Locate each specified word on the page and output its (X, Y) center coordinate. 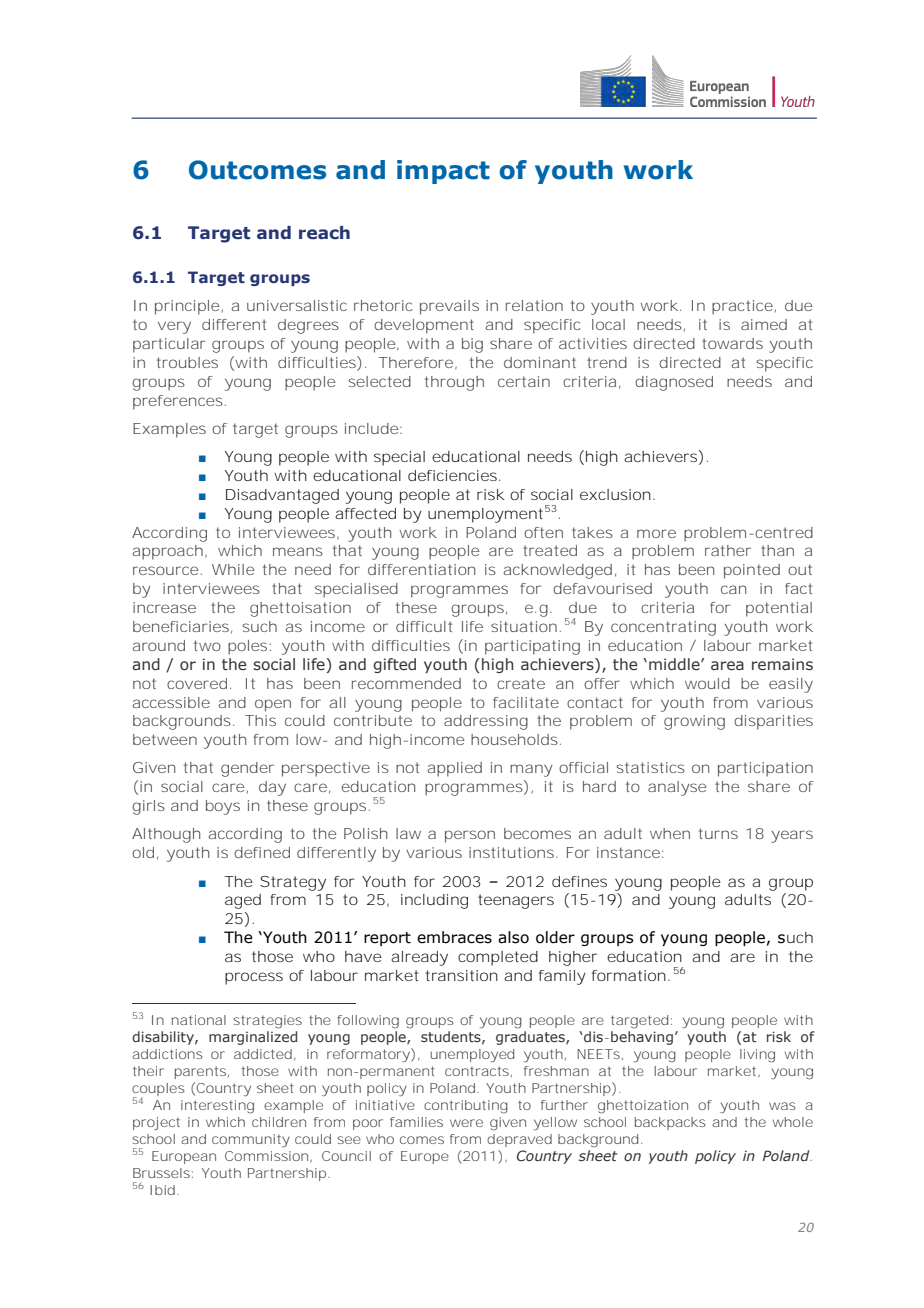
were (466, 1123)
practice (742, 307)
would (707, 683)
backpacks (670, 1123)
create (521, 683)
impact (443, 172)
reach (324, 233)
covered (197, 683)
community (251, 1140)
